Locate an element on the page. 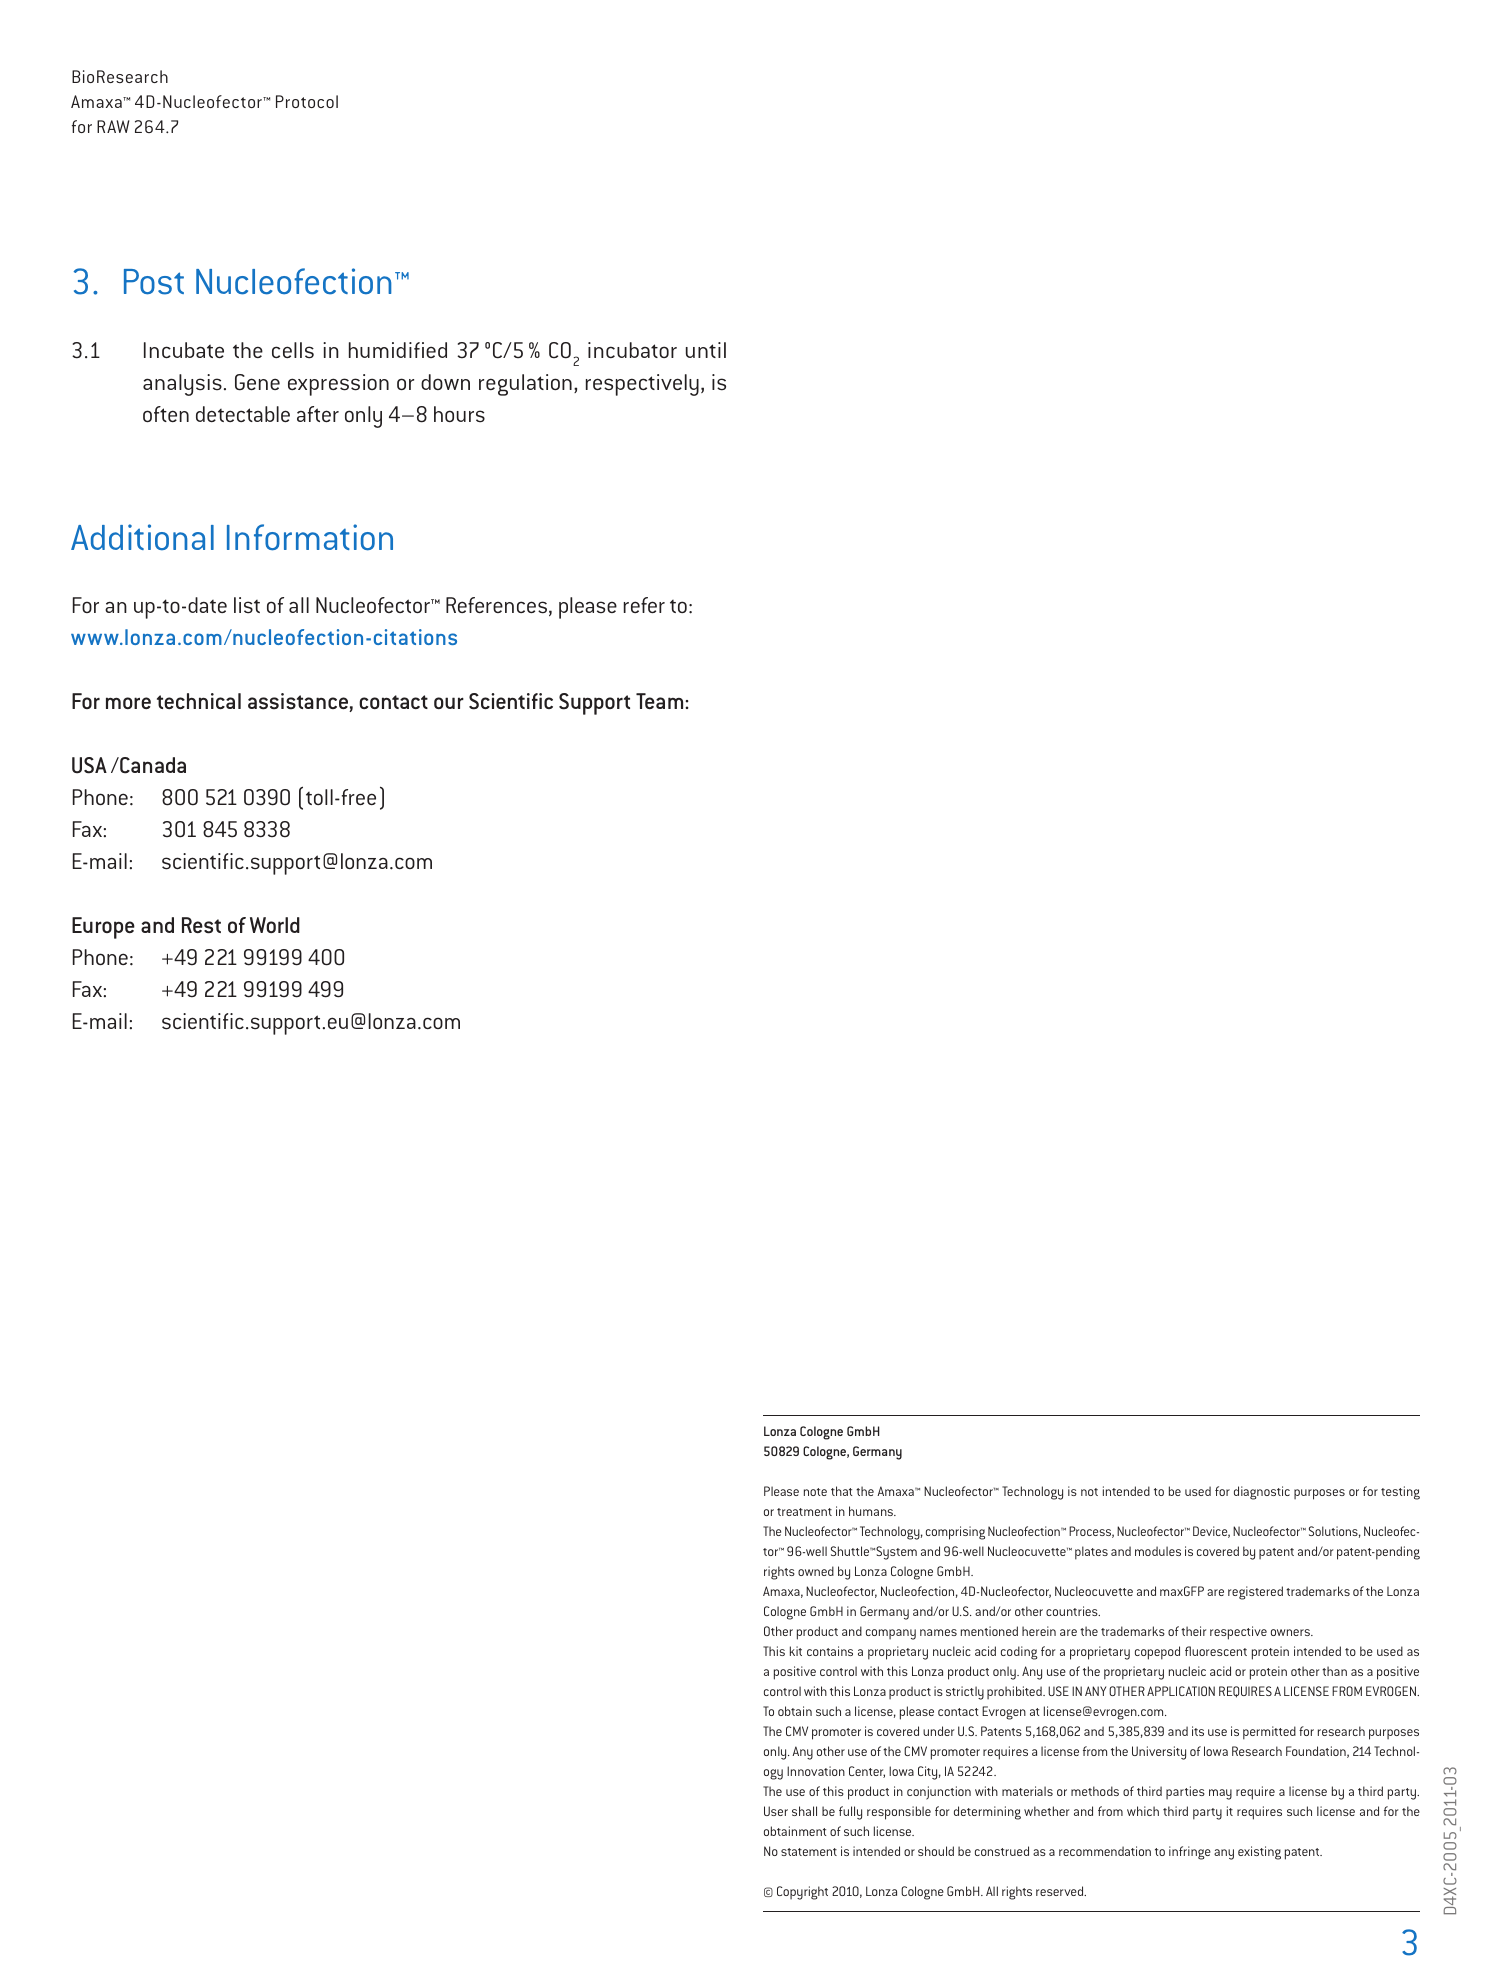 The width and height of the document is (1491, 1988). World is located at coordinates (275, 925).
